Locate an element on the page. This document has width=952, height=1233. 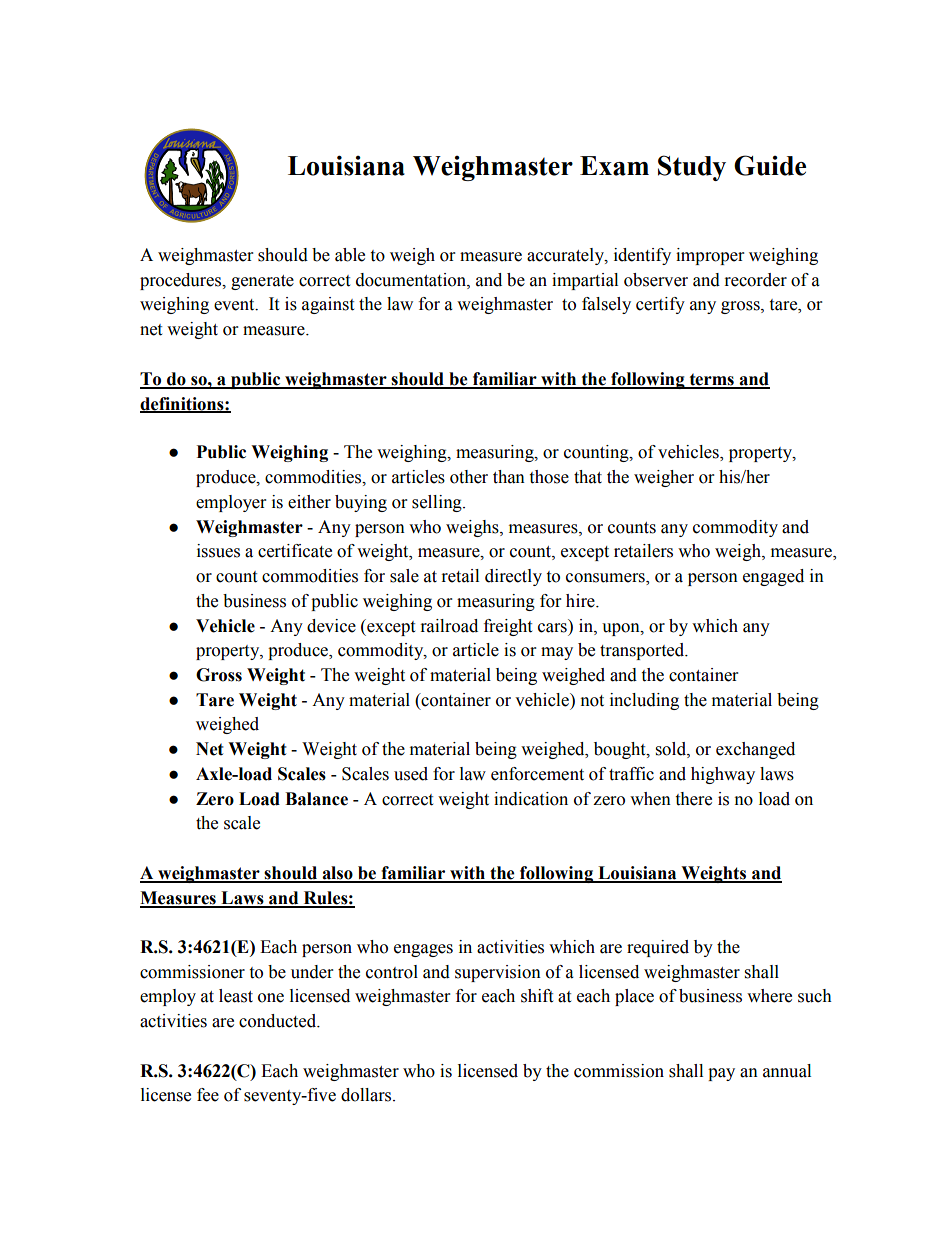
generate is located at coordinates (262, 282).
